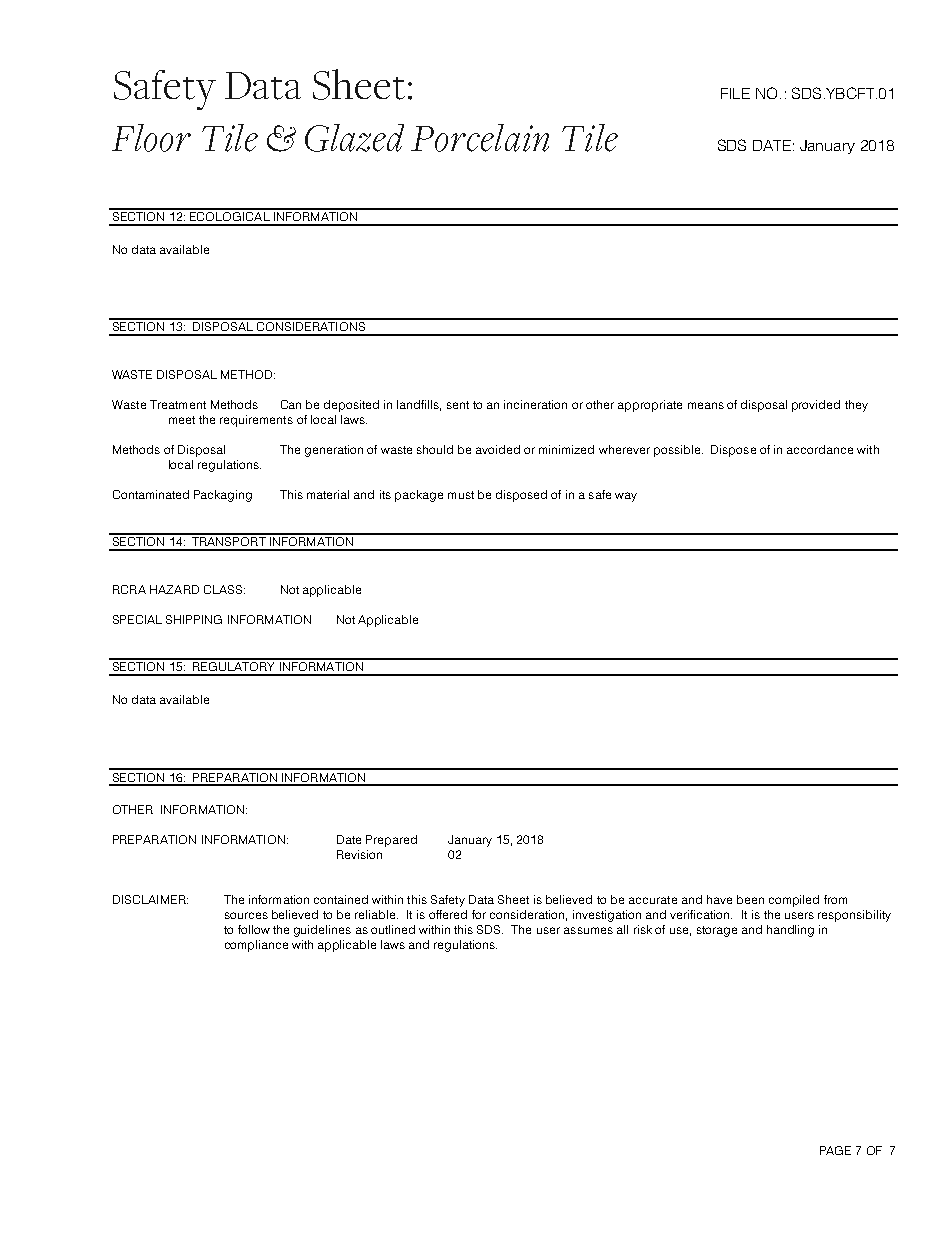 This page has width=952, height=1233. Describe the element at coordinates (194, 619) in the page. I see `SHIPPING` at that location.
